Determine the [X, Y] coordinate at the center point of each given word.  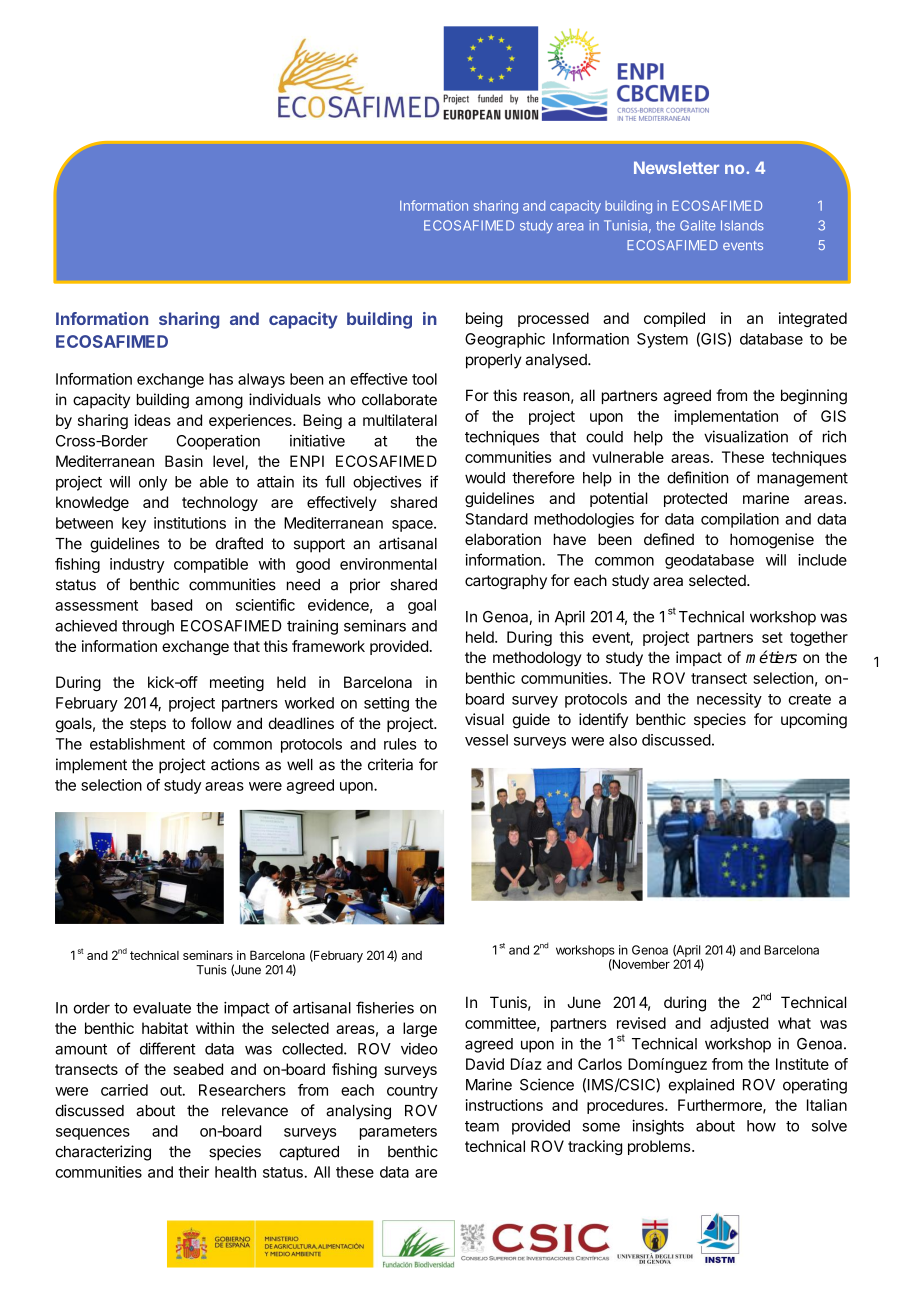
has [221, 379]
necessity [729, 700]
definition [698, 477]
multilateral [400, 420]
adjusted [739, 1024]
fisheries [385, 1007]
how [761, 1126]
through [148, 627]
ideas [153, 420]
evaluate [162, 1008]
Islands [742, 225]
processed [553, 319]
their [194, 1172]
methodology [537, 659]
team [482, 1126]
